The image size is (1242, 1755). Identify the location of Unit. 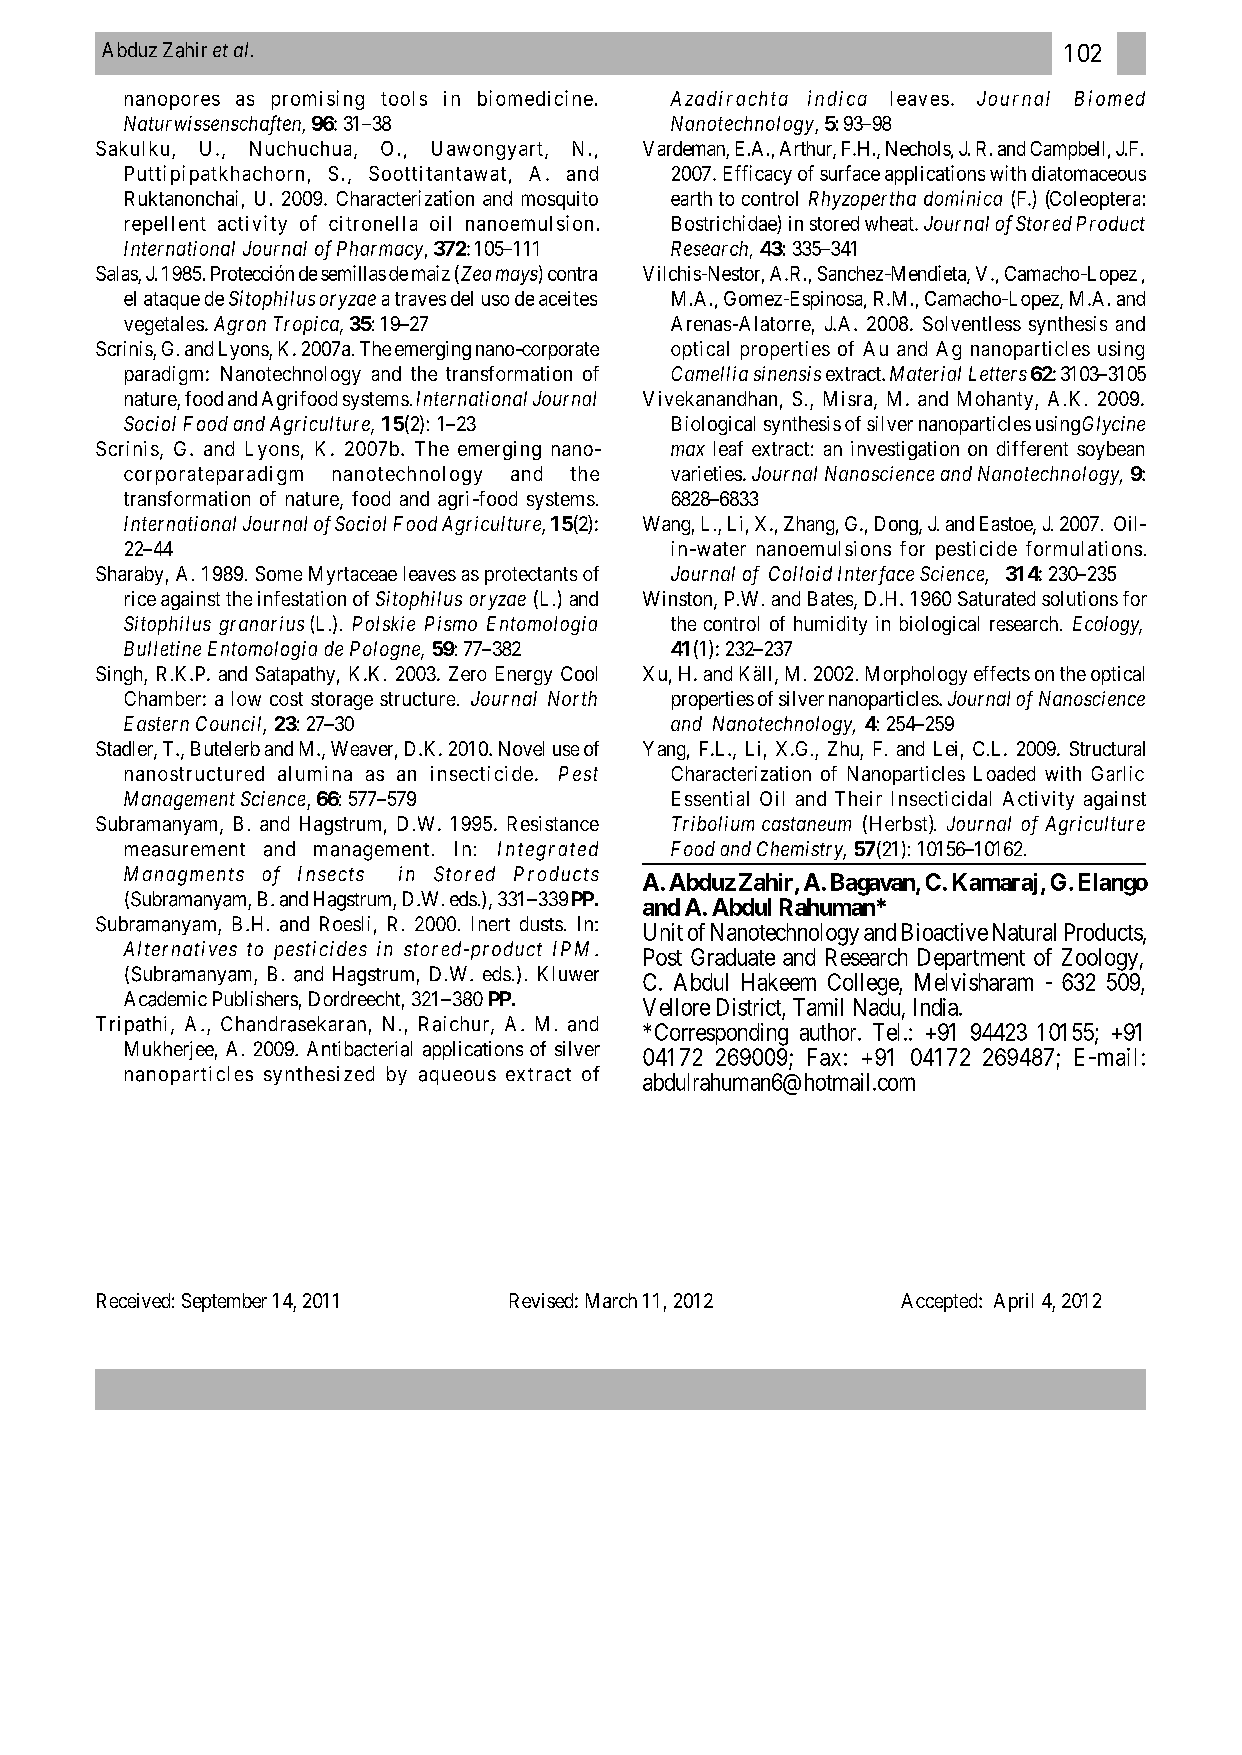
(663, 932).
